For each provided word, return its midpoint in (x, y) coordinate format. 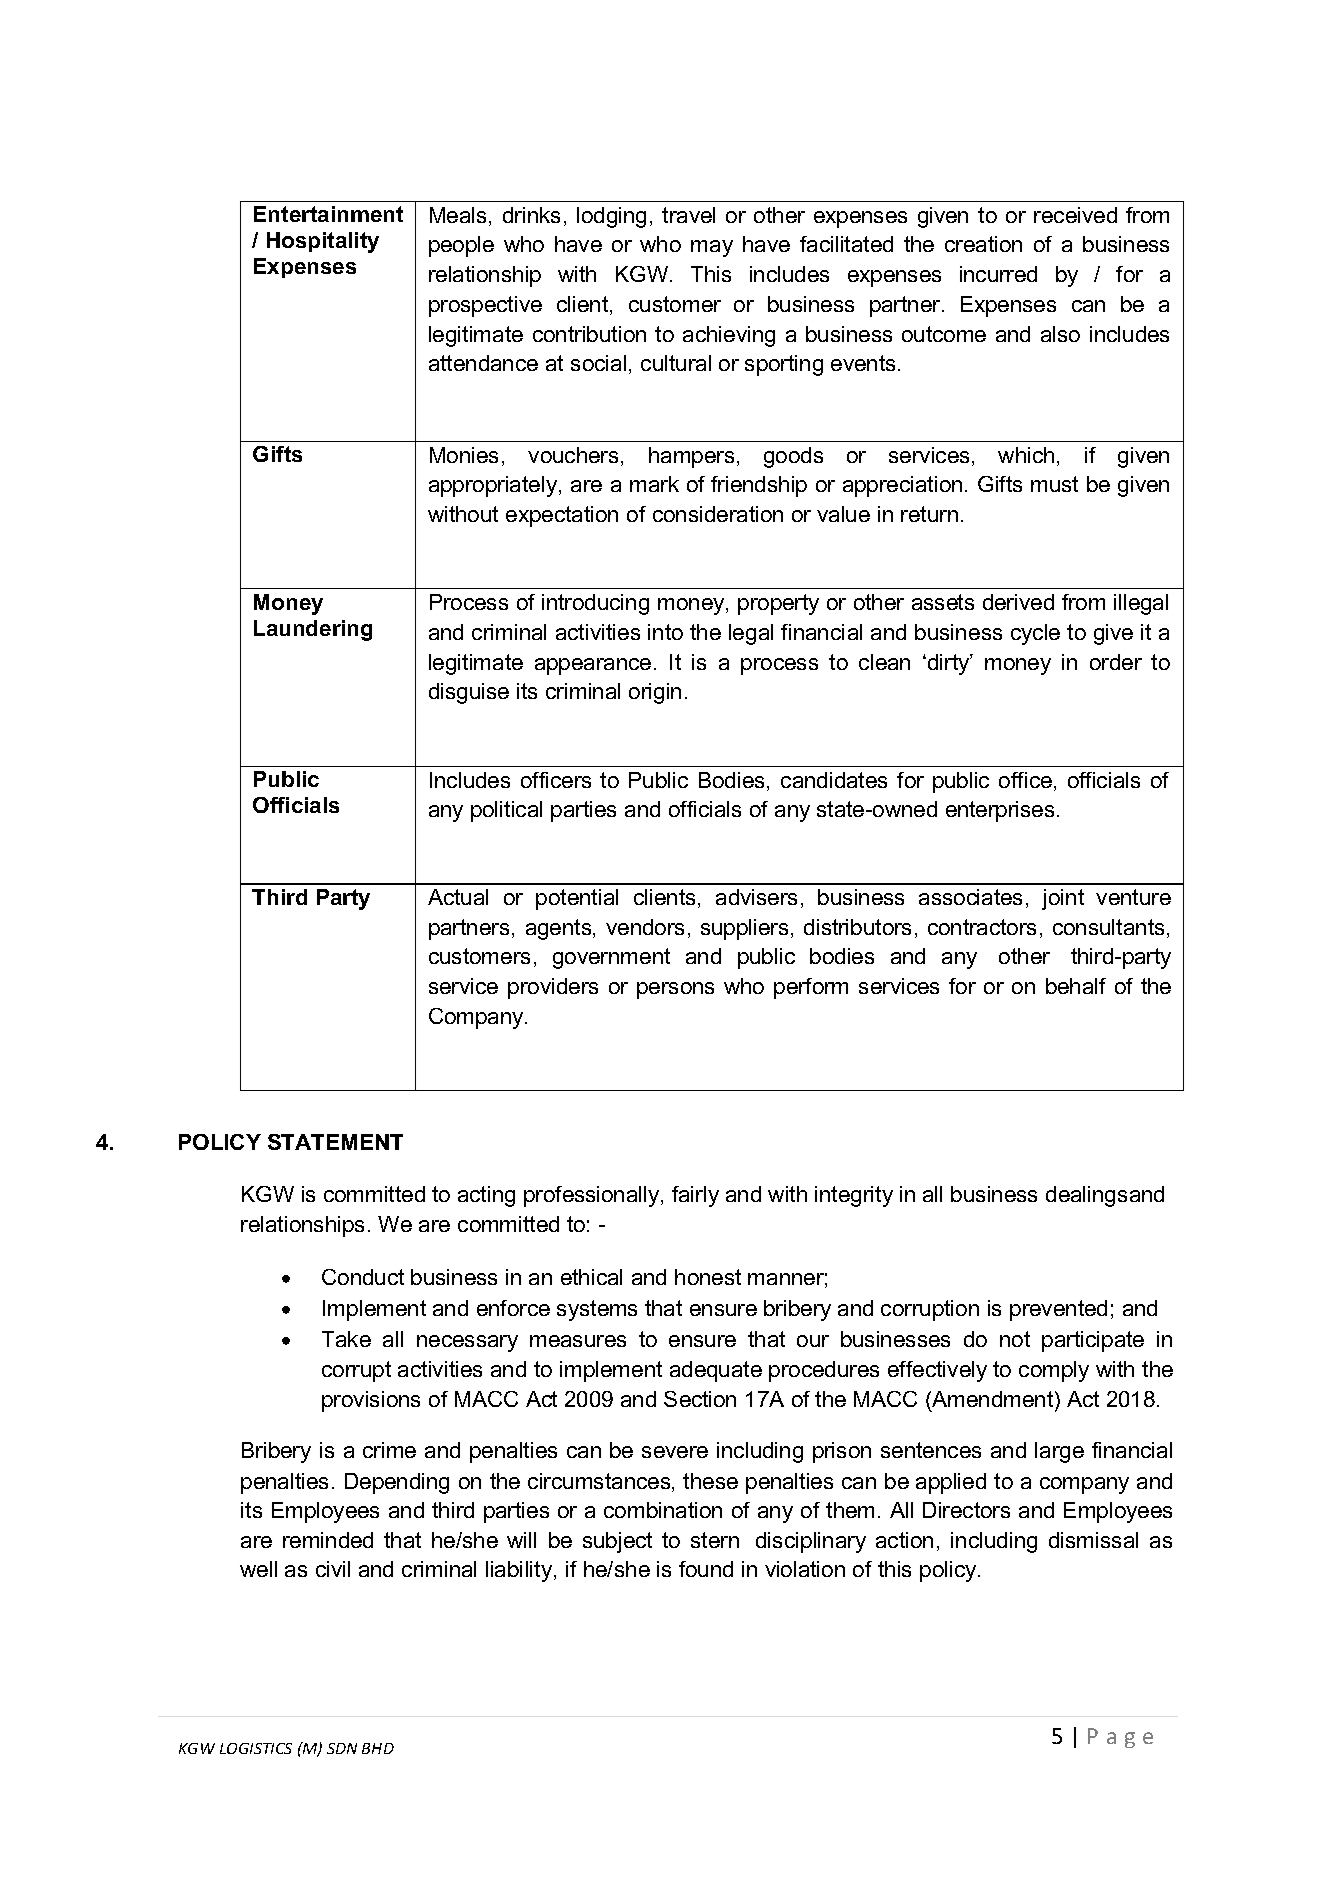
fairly (695, 1196)
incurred (998, 274)
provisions (371, 1401)
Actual (458, 897)
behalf (1076, 986)
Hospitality (323, 242)
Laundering (313, 630)
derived (1018, 602)
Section (700, 1399)
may (712, 248)
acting (486, 1196)
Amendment (993, 1399)
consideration (718, 514)
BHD (378, 1748)
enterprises (1000, 811)
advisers (756, 897)
